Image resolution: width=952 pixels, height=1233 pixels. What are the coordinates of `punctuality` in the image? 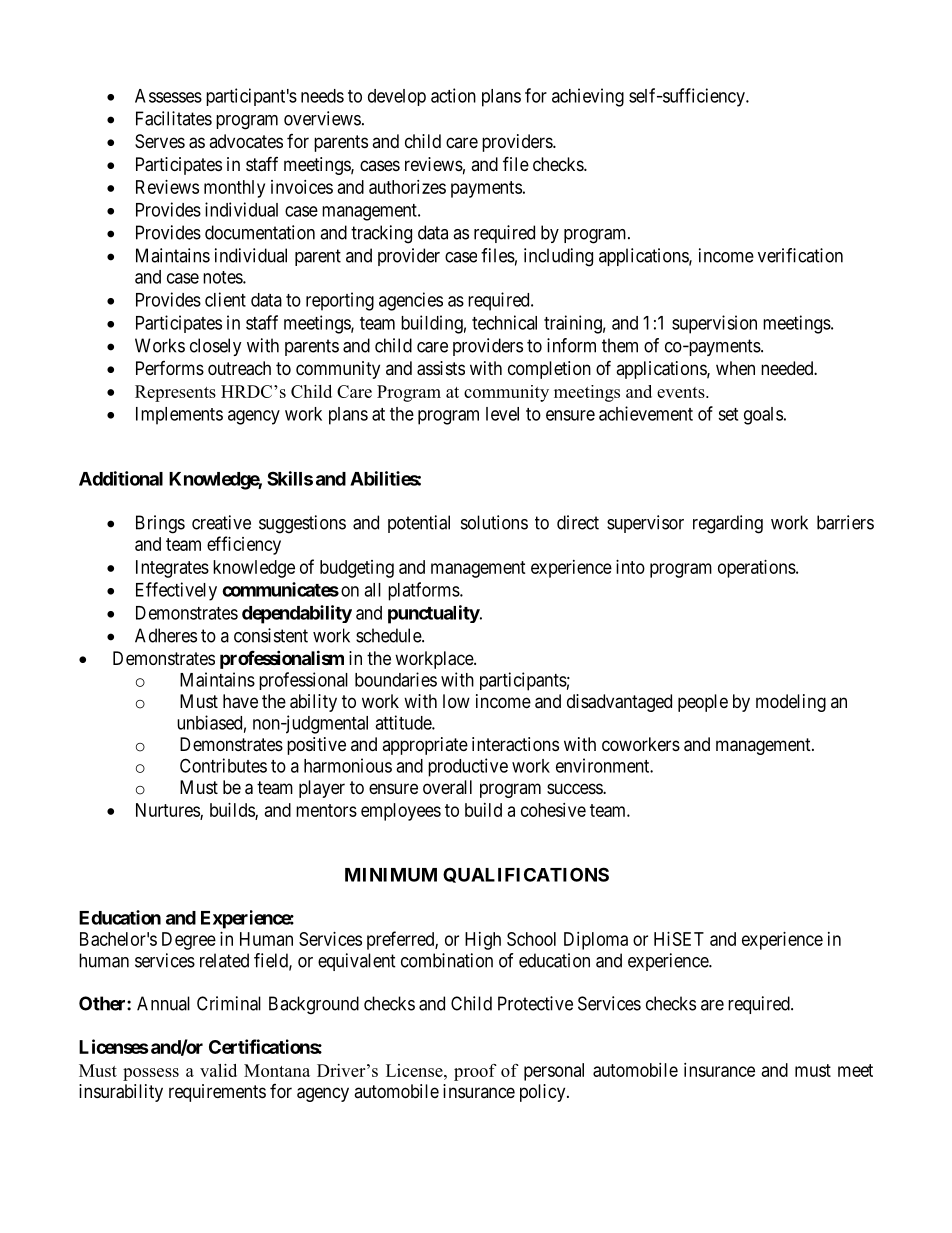 It's located at (434, 614).
